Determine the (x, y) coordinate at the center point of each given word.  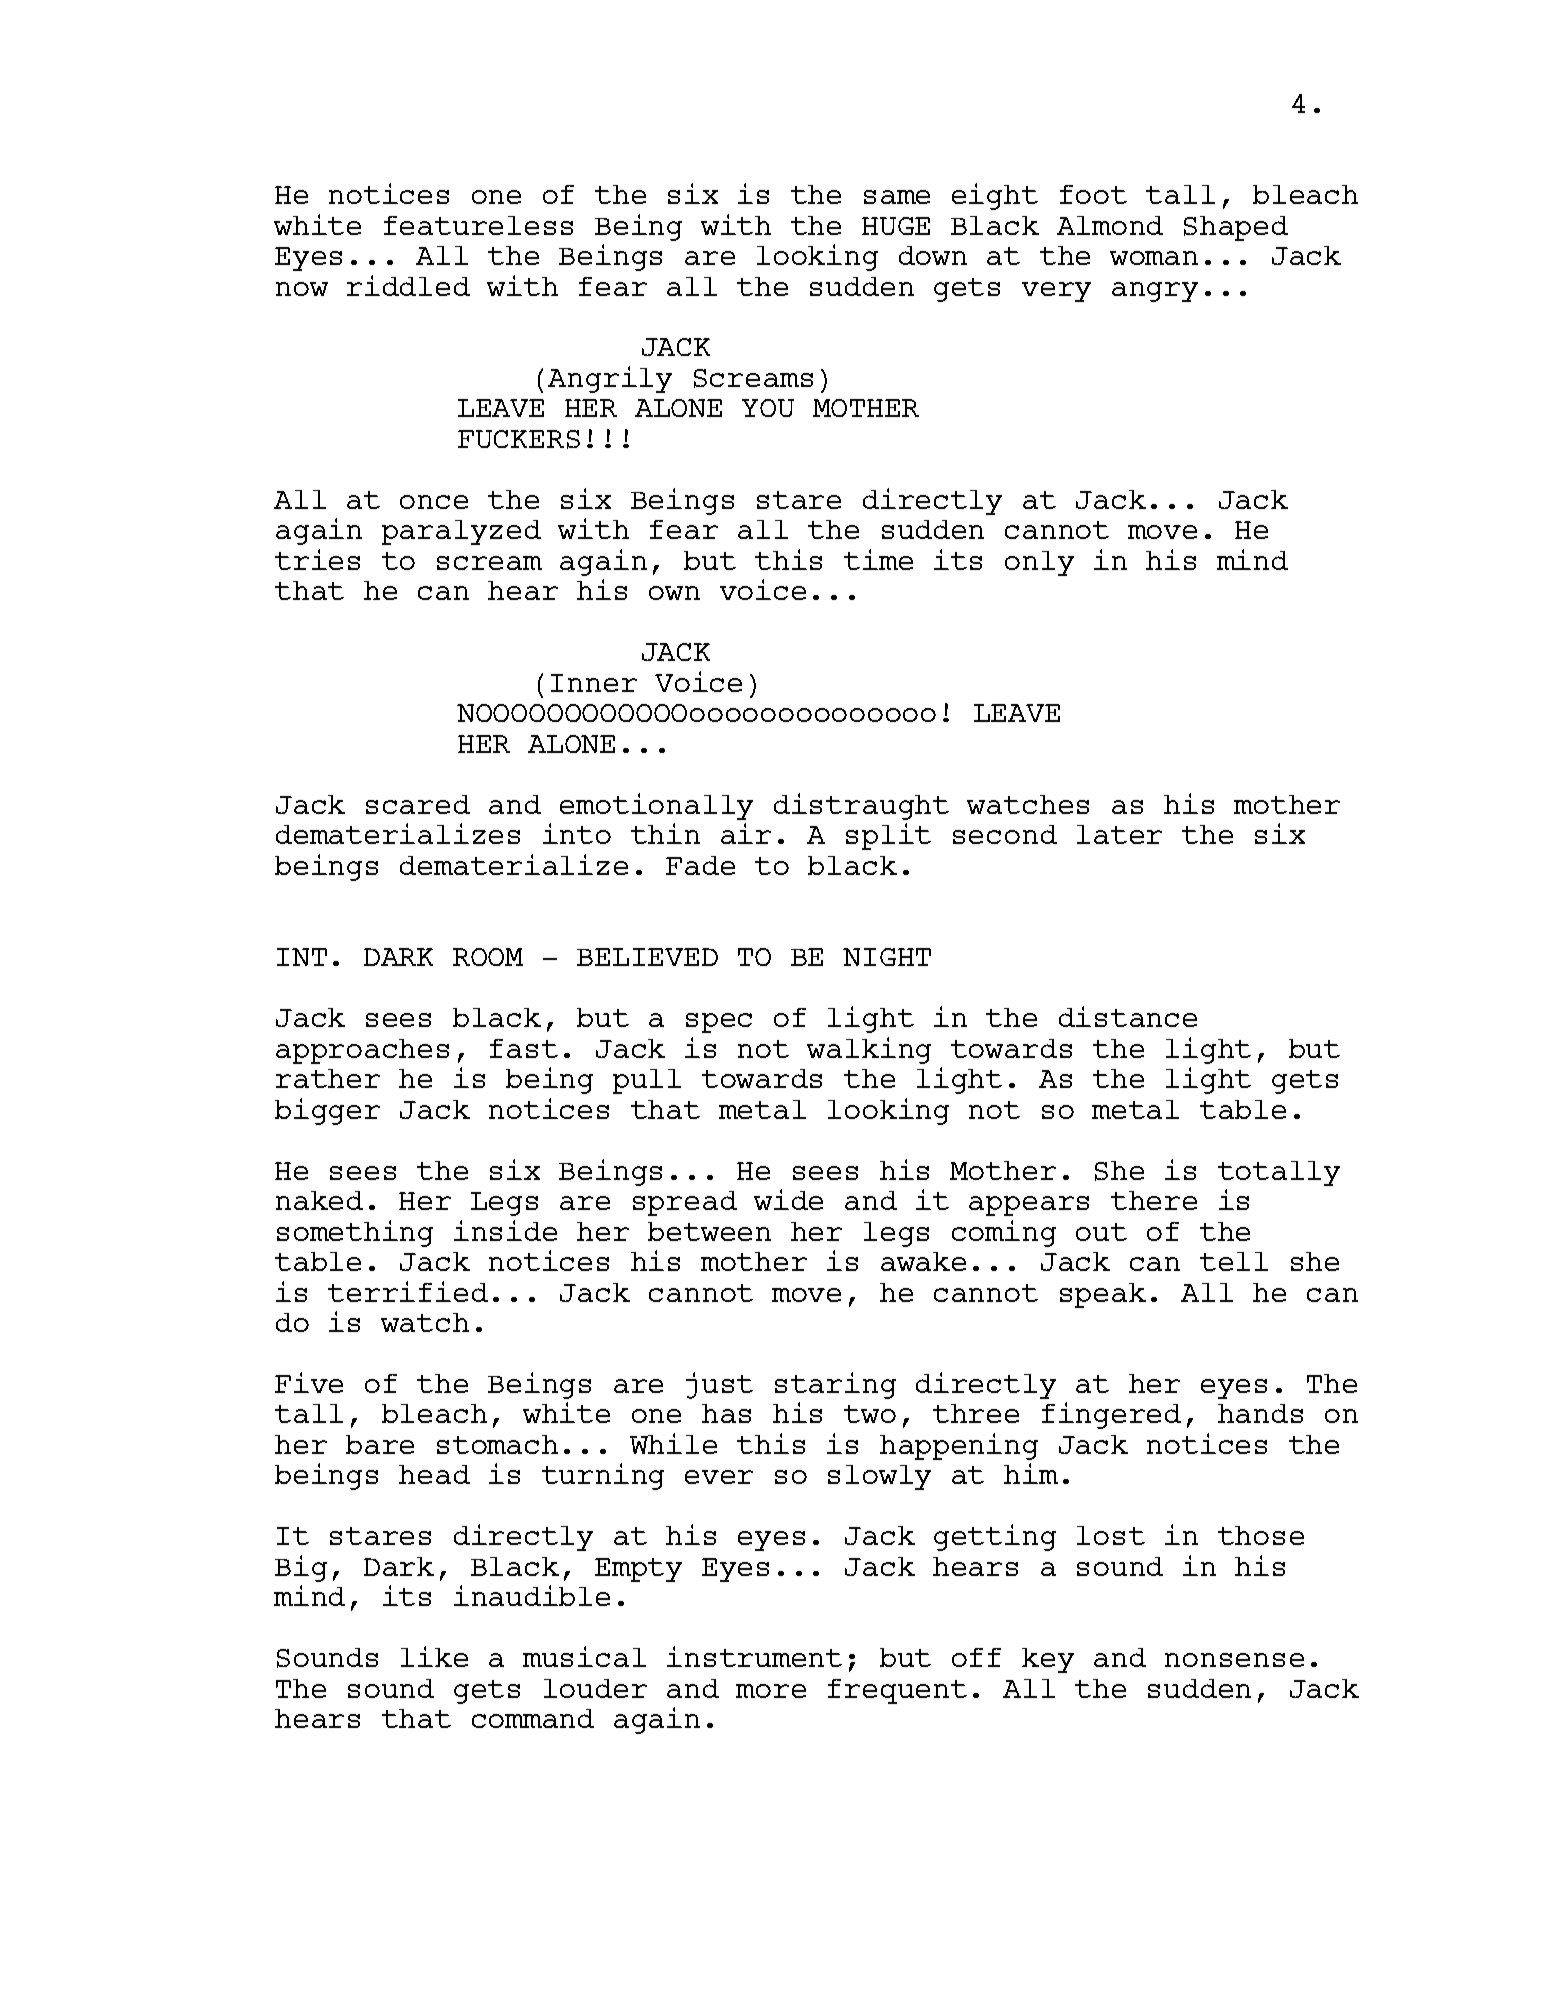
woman (1154, 258)
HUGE (896, 226)
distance (1128, 1016)
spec (719, 1023)
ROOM (488, 957)
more (771, 1691)
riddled (408, 285)
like (434, 1656)
